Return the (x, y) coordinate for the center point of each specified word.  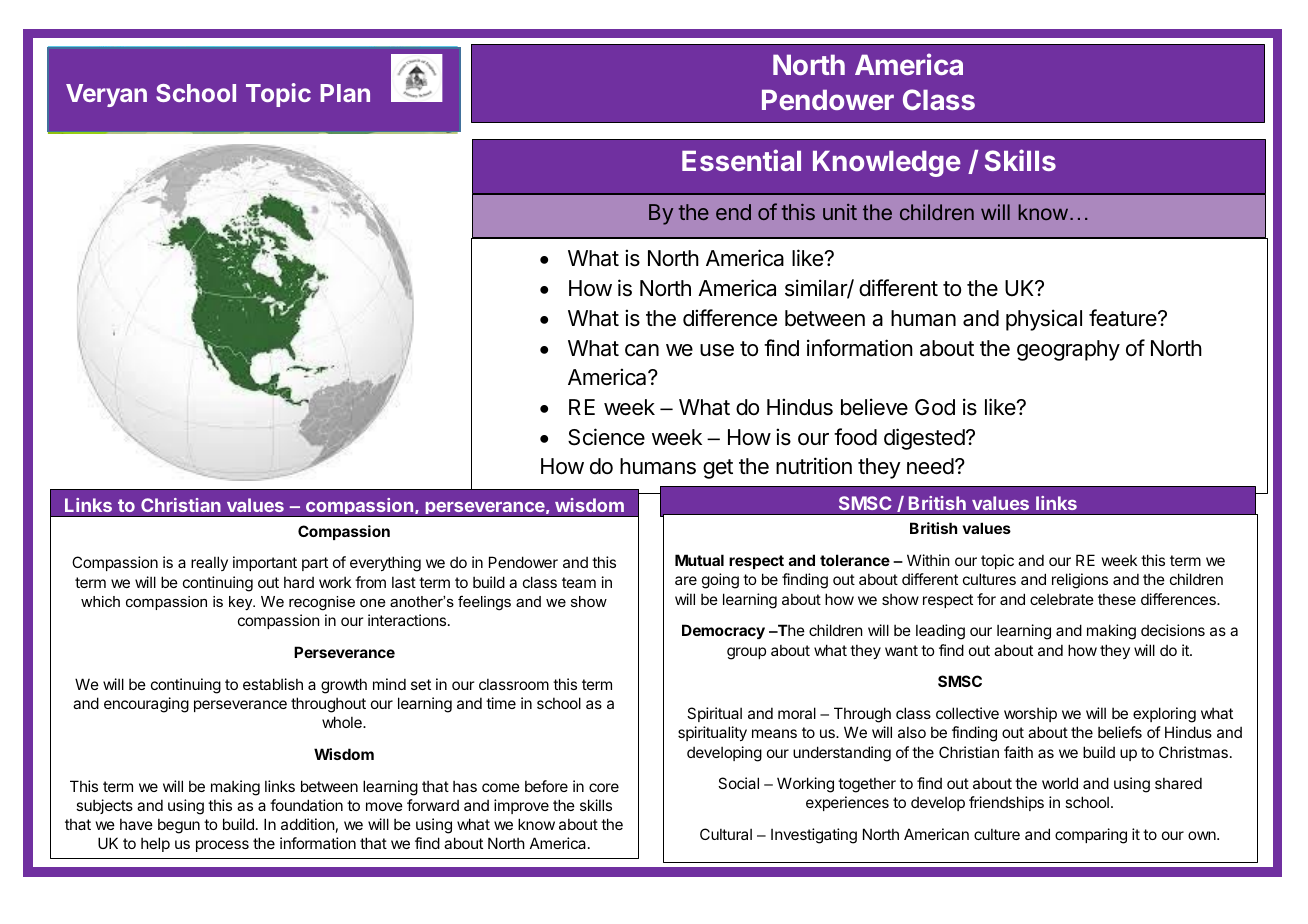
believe (874, 407)
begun (179, 826)
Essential (741, 160)
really (209, 563)
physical (1044, 320)
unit (840, 212)
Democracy (723, 631)
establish (273, 684)
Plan (345, 93)
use (717, 350)
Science (606, 437)
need (930, 466)
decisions (1173, 630)
